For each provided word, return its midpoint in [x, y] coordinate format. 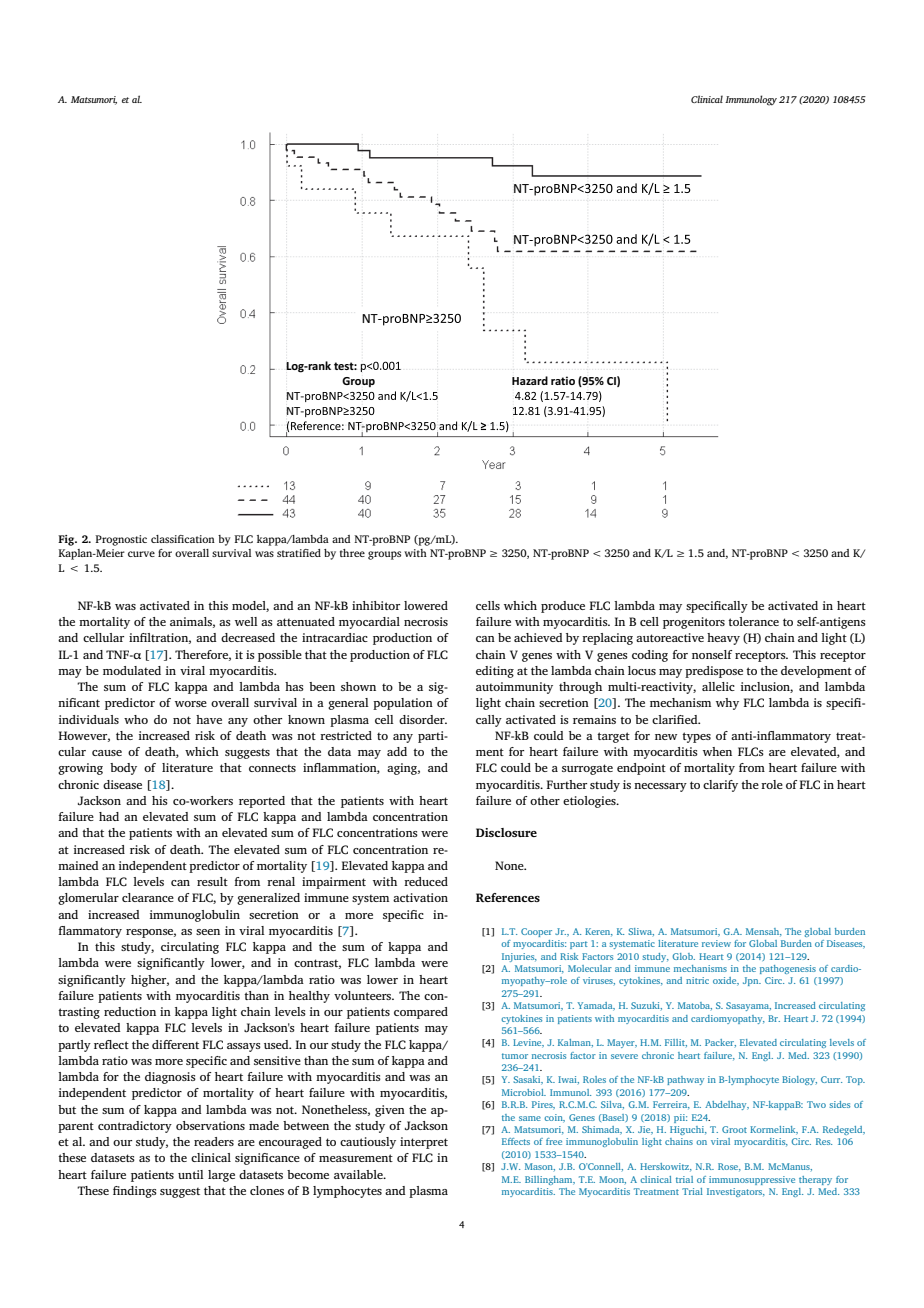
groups [384, 555]
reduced [426, 881]
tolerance [753, 621]
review [716, 943]
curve [141, 554]
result [212, 881]
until [191, 1174]
